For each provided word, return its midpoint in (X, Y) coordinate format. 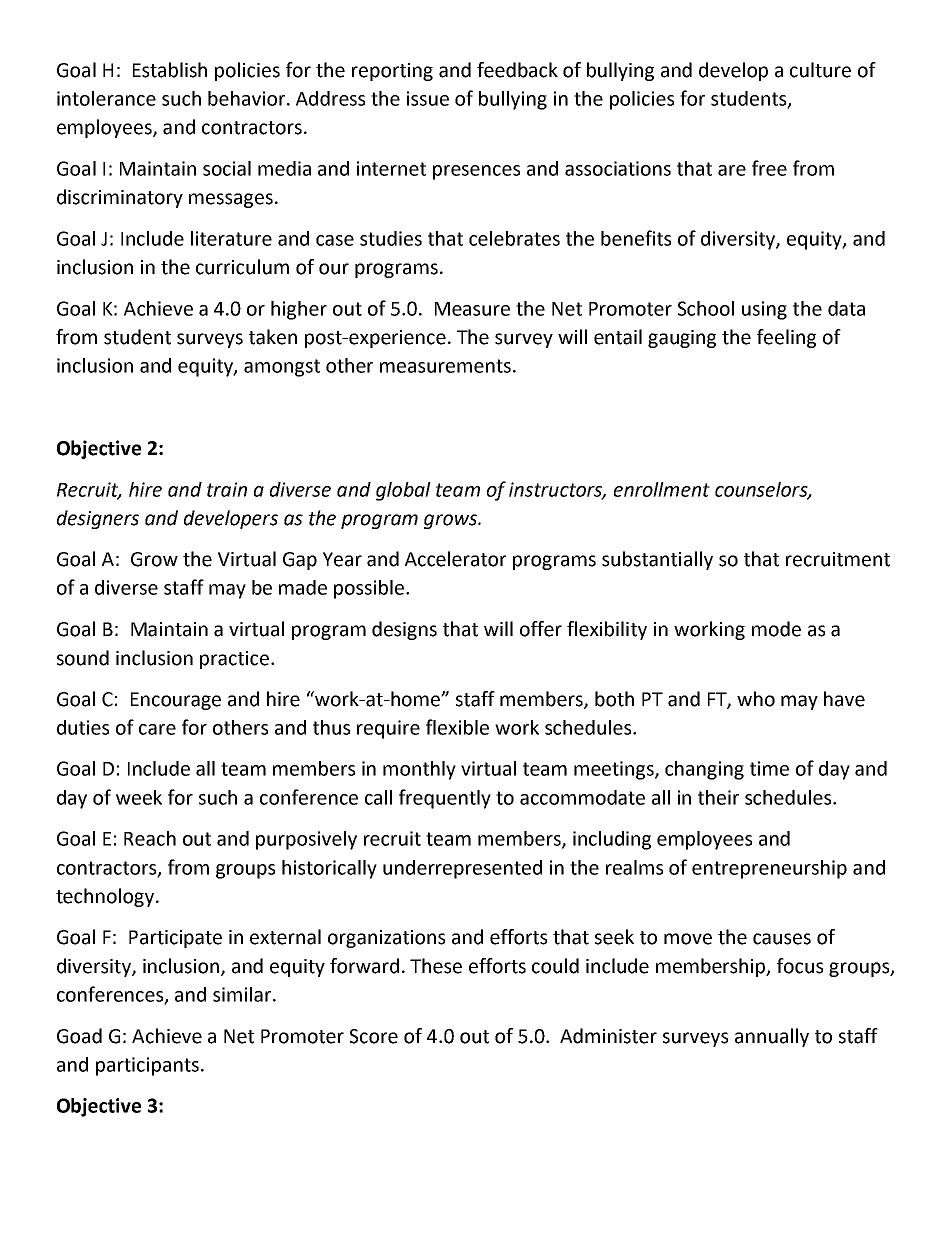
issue (428, 98)
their (718, 797)
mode (776, 629)
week (139, 797)
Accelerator (455, 559)
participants (147, 1066)
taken (273, 337)
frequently (445, 799)
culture (820, 70)
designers (98, 519)
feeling (786, 338)
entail (618, 337)
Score (374, 1036)
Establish (170, 70)
